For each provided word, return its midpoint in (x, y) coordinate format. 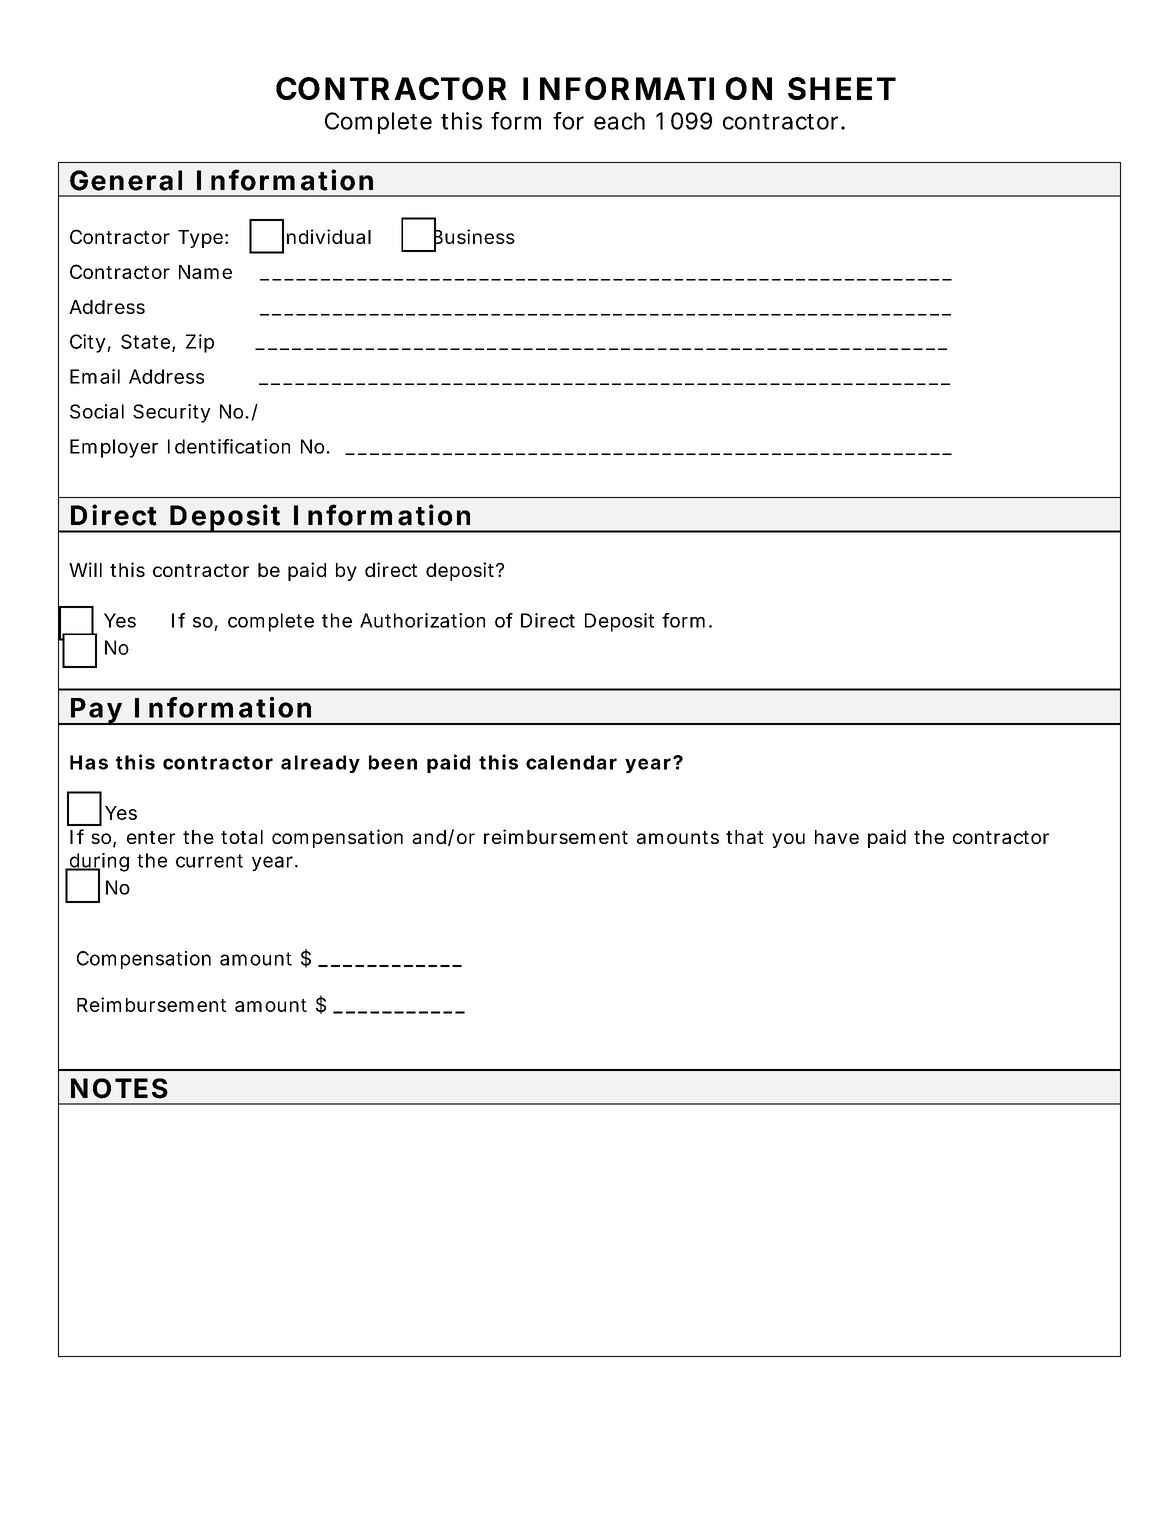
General (126, 180)
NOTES (119, 1088)
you (788, 840)
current (209, 861)
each (619, 121)
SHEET (842, 88)
